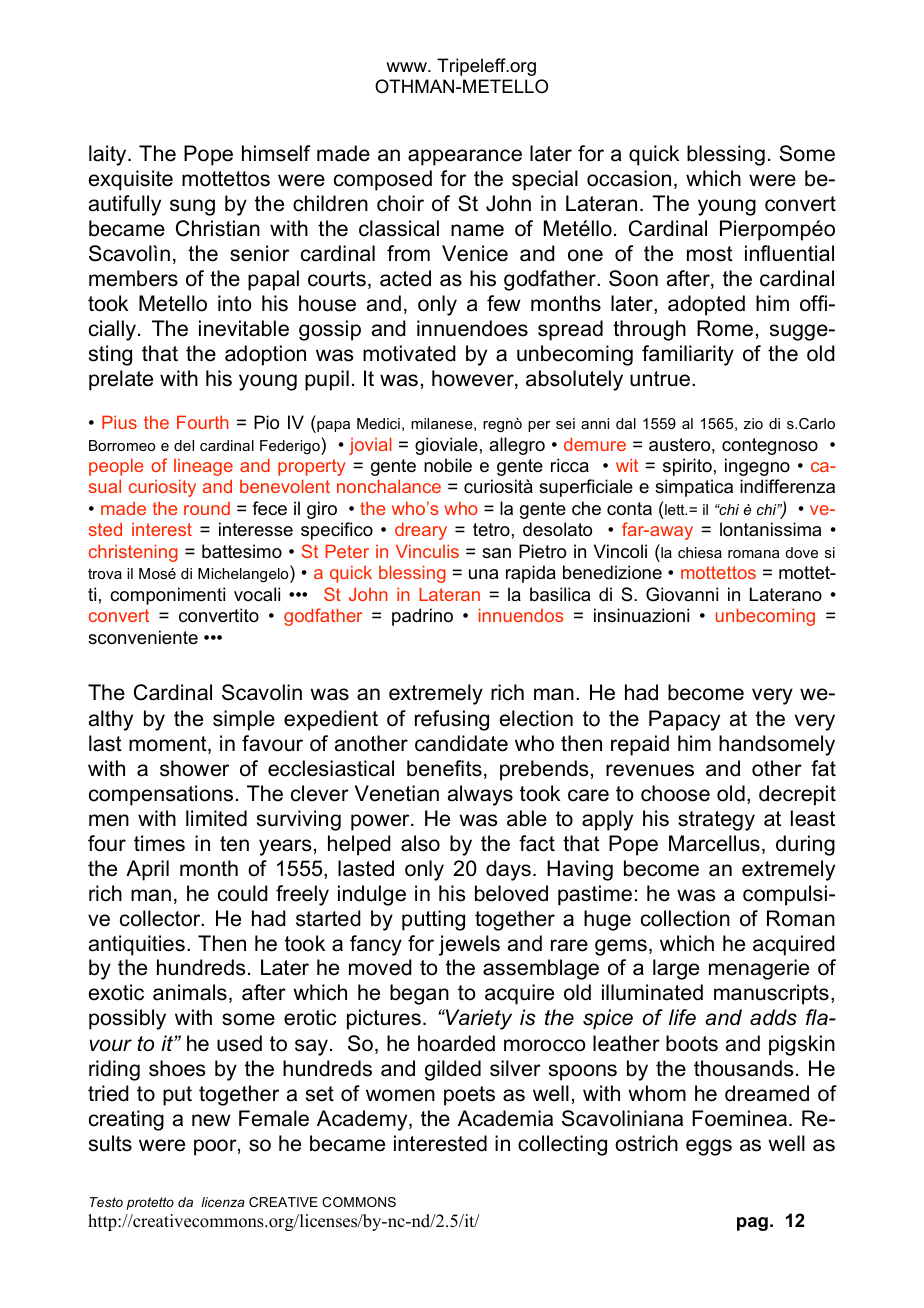 Image resolution: width=924 pixels, height=1308 pixels. What do you see at coordinates (106, 1202) in the document?
I see `Testo` at bounding box center [106, 1202].
